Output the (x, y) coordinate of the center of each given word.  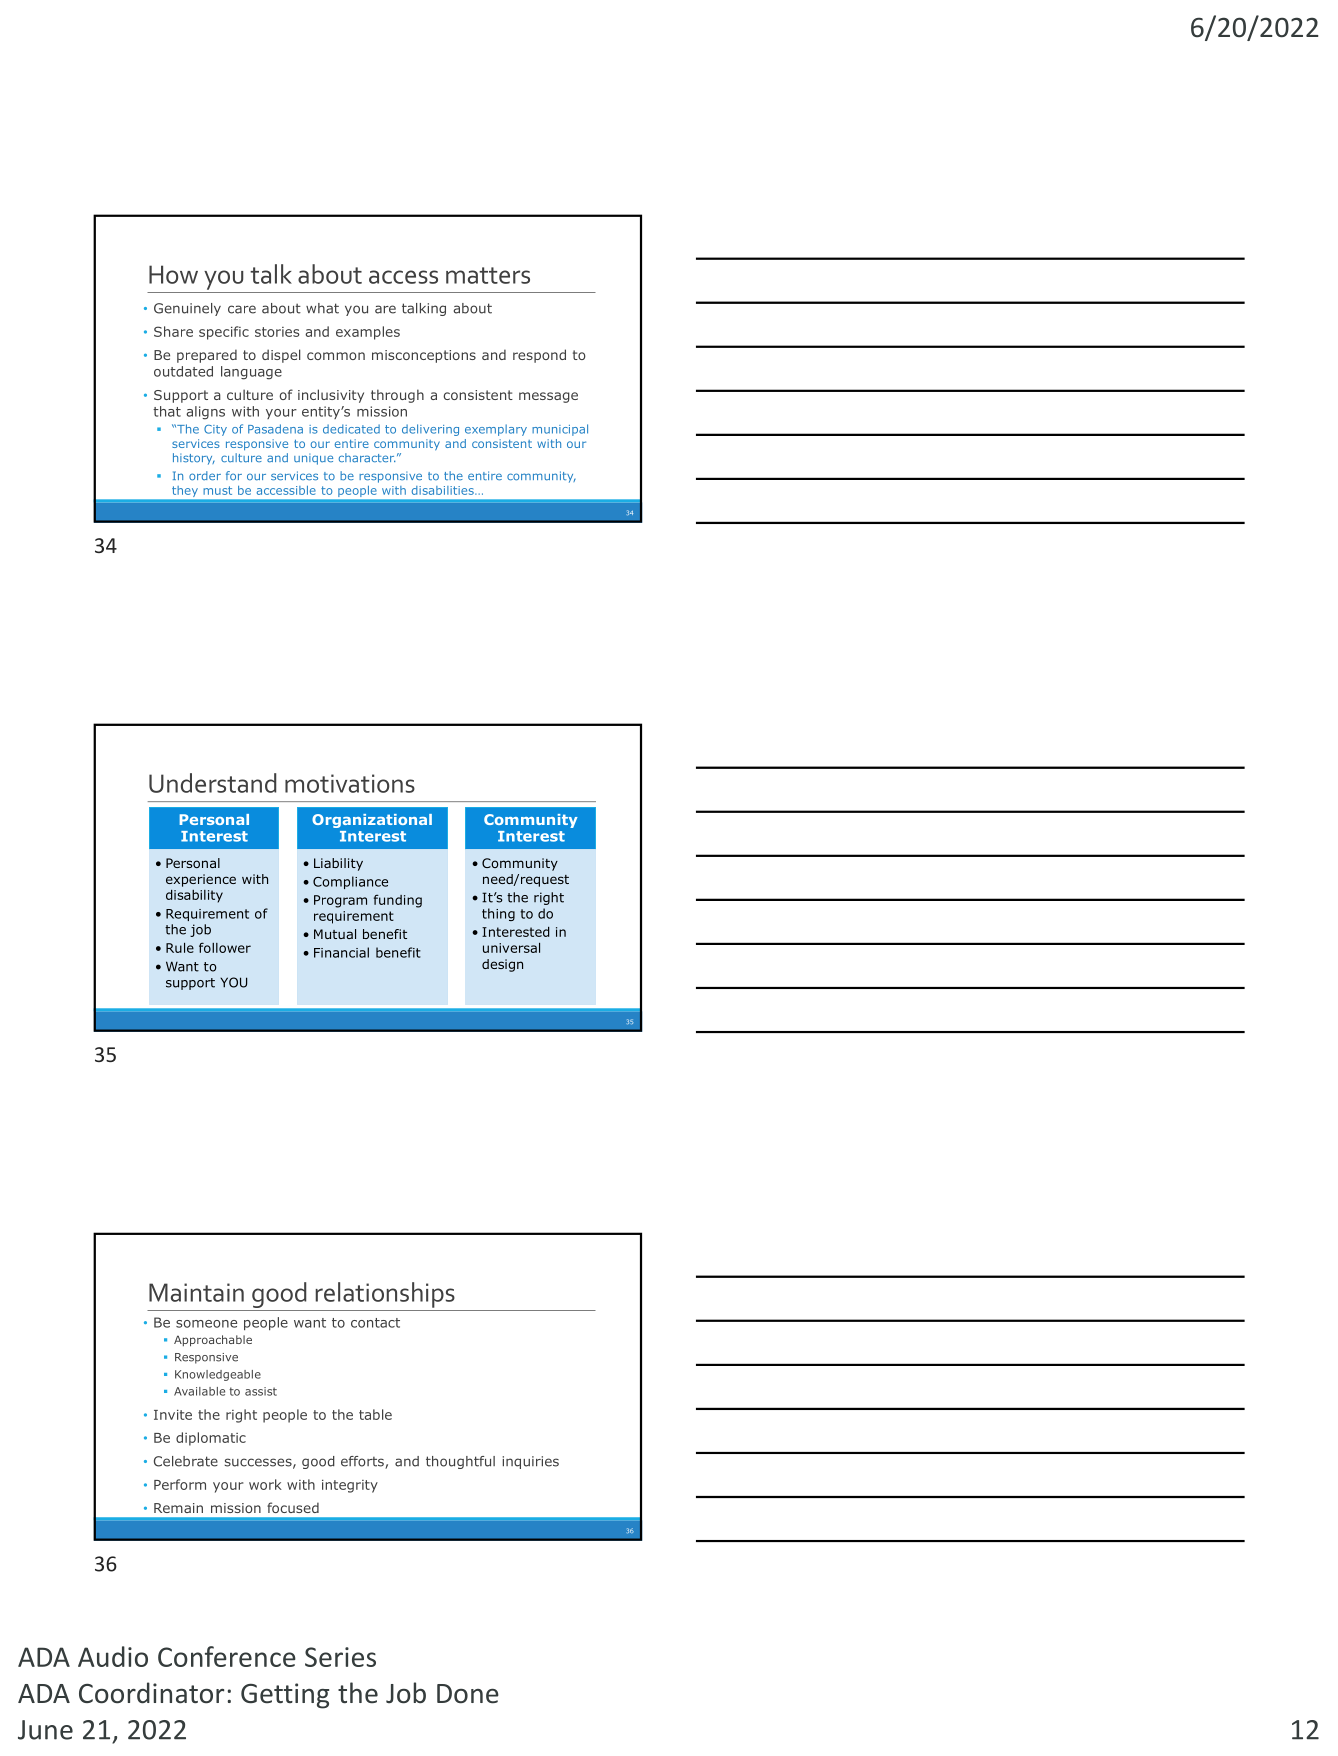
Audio (113, 1656)
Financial (341, 952)
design (502, 965)
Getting (285, 1696)
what (322, 308)
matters (488, 275)
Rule (180, 948)
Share (173, 331)
